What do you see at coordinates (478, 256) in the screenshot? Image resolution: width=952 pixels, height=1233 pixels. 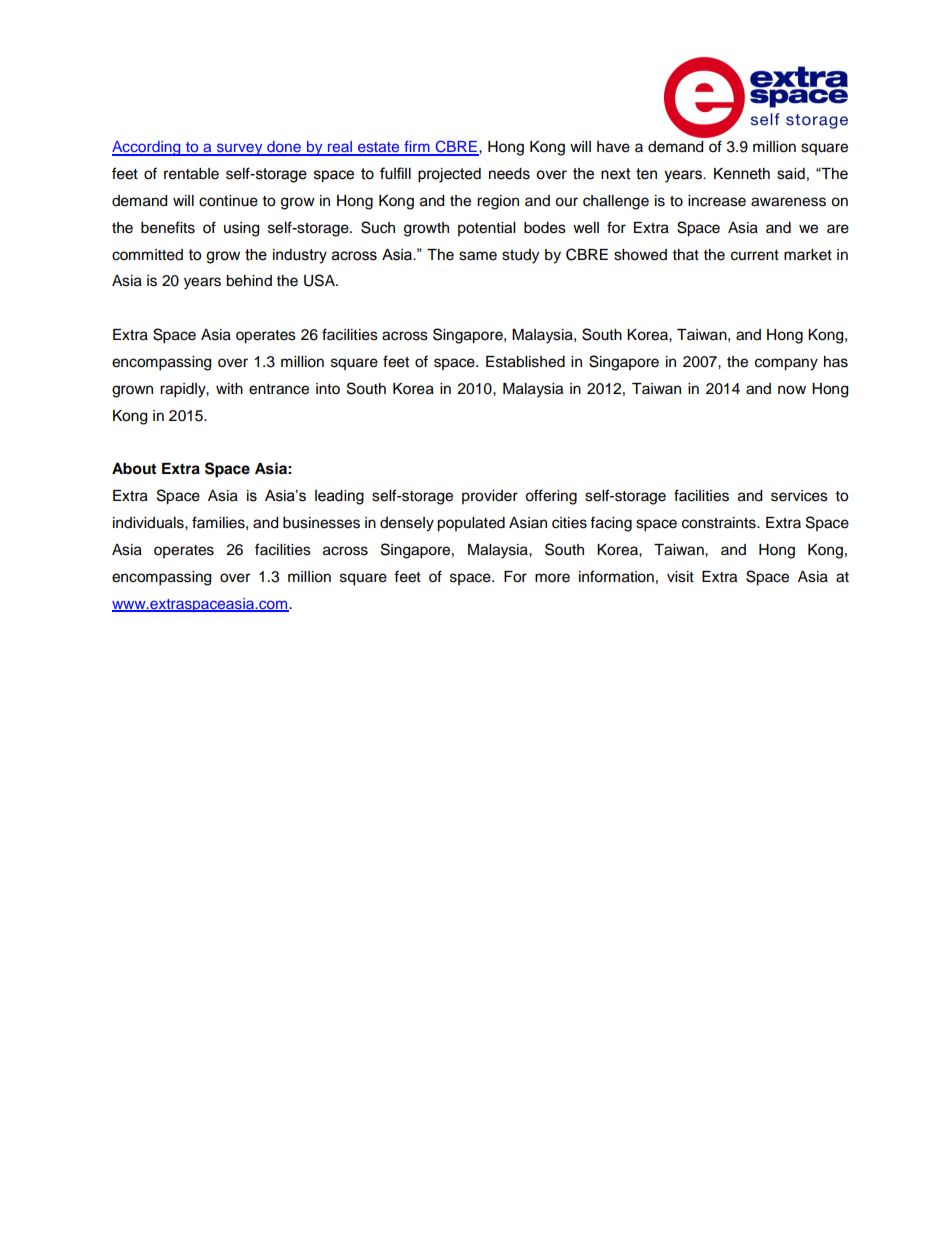 I see `same` at bounding box center [478, 256].
